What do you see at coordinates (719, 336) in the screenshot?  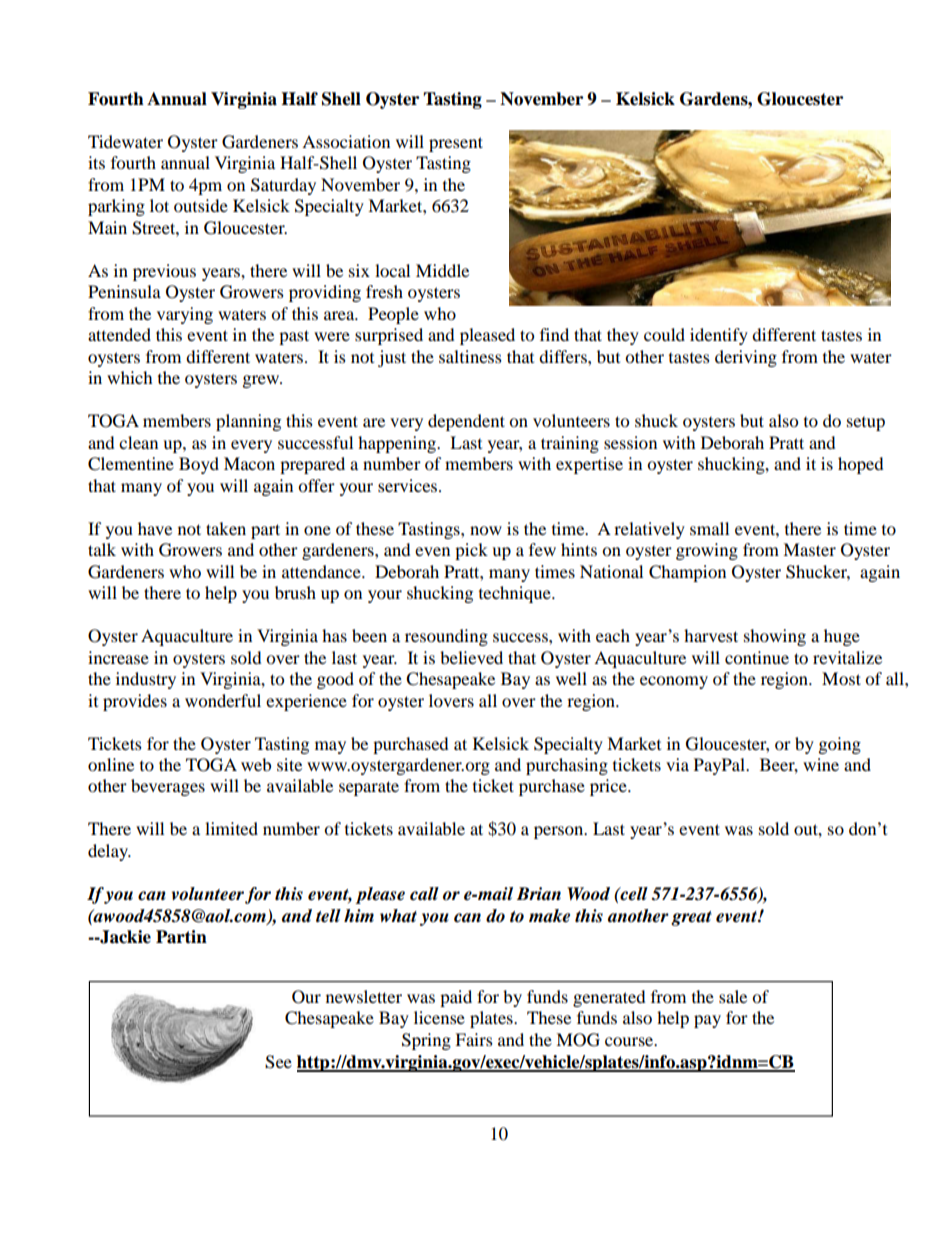 I see `identify` at bounding box center [719, 336].
